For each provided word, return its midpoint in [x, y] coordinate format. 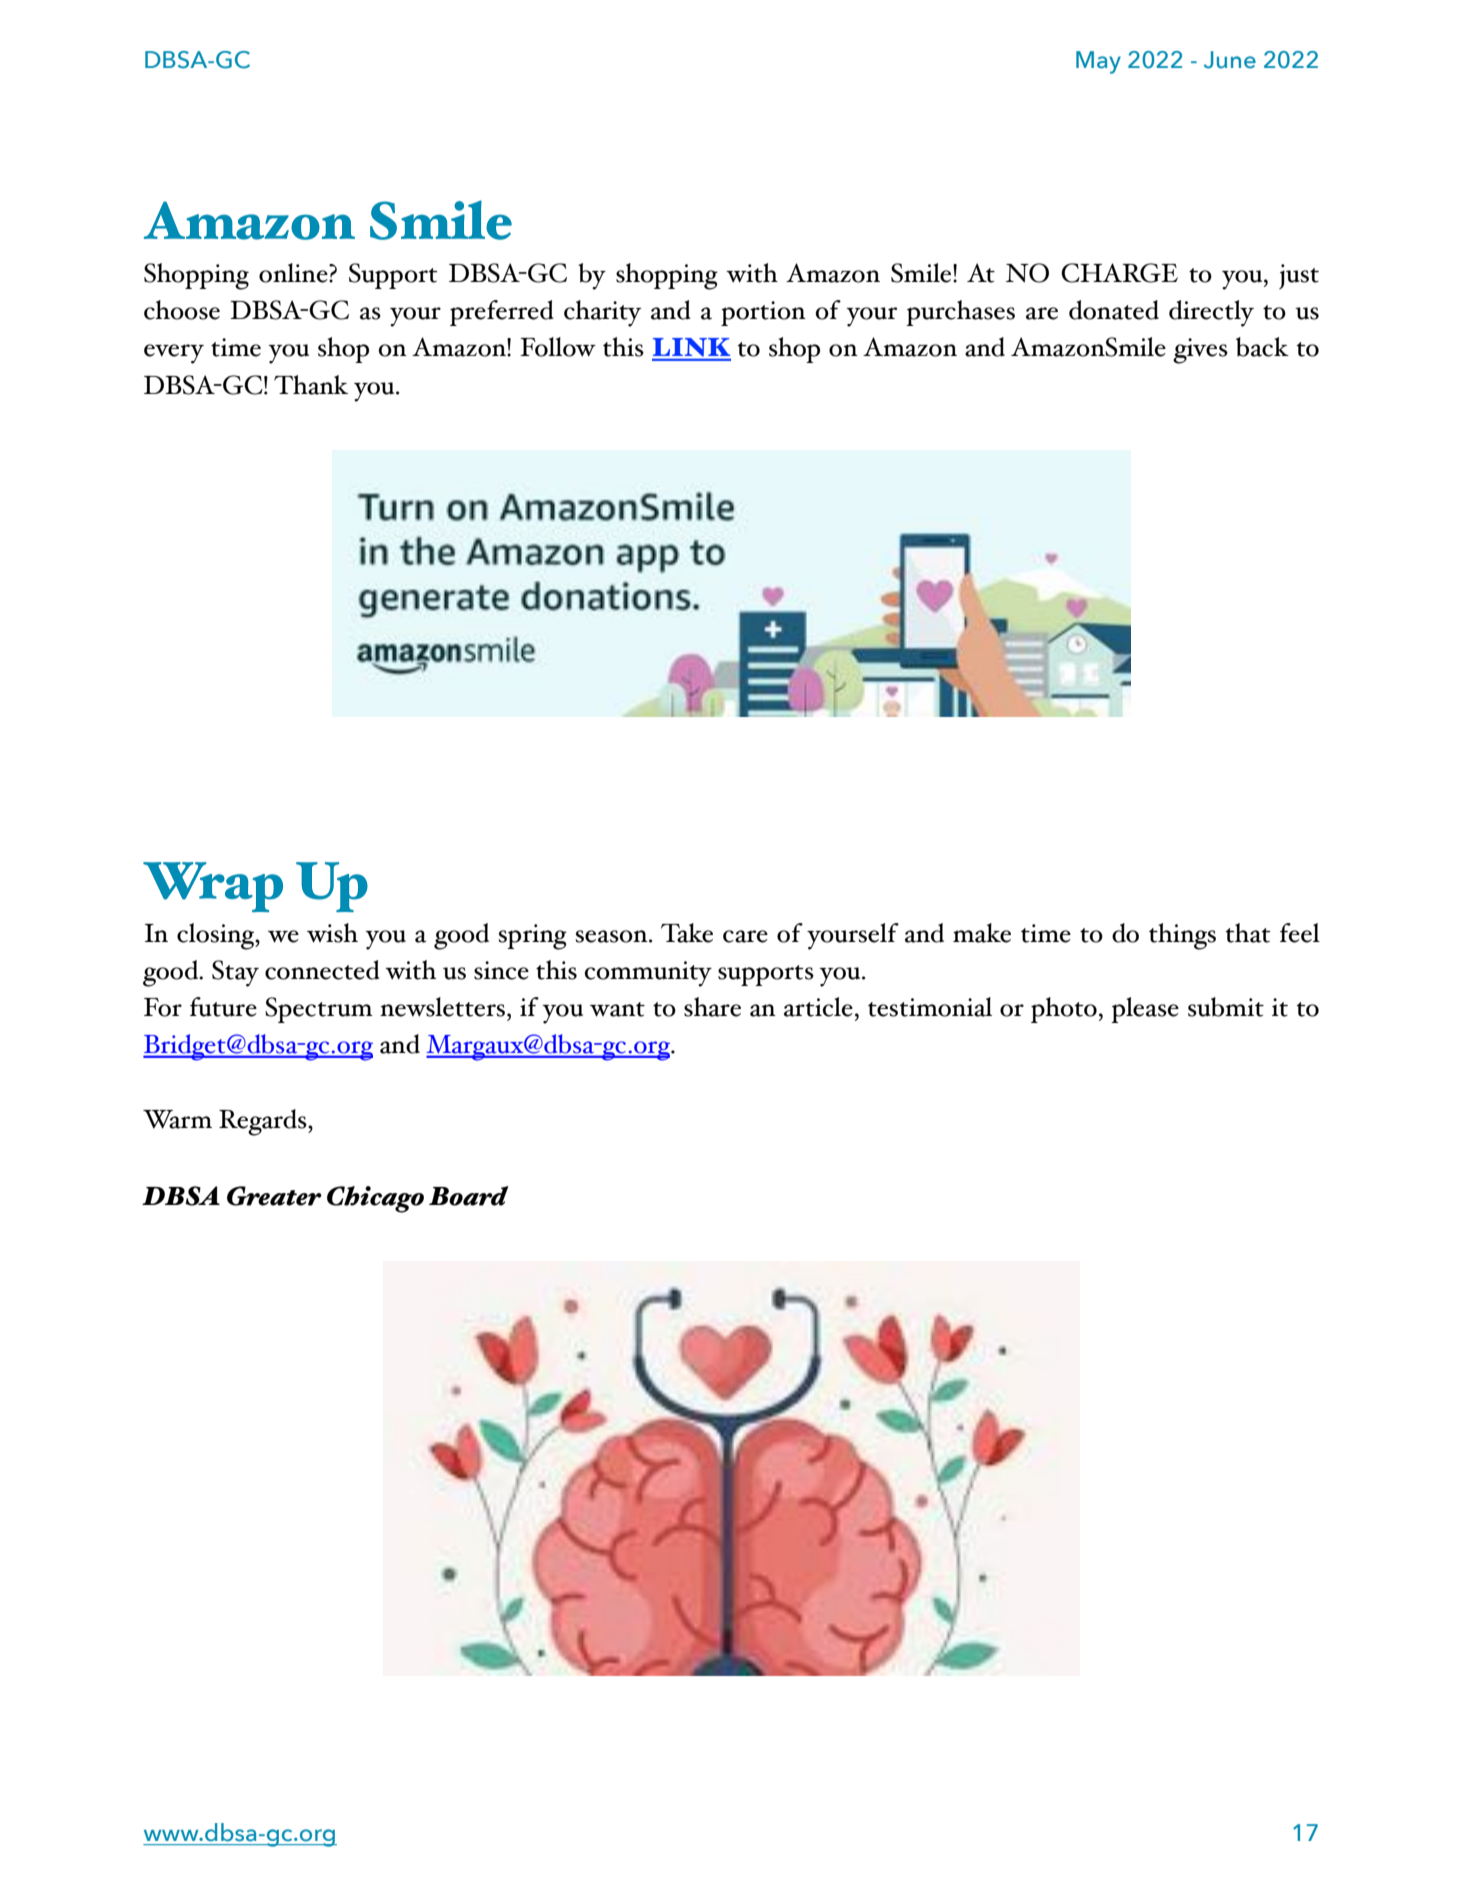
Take [687, 933]
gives [1200, 351]
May [1098, 62]
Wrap [213, 887]
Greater [274, 1196]
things [1182, 936]
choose [182, 310]
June [1230, 60]
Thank [311, 385]
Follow [558, 347]
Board [469, 1196]
